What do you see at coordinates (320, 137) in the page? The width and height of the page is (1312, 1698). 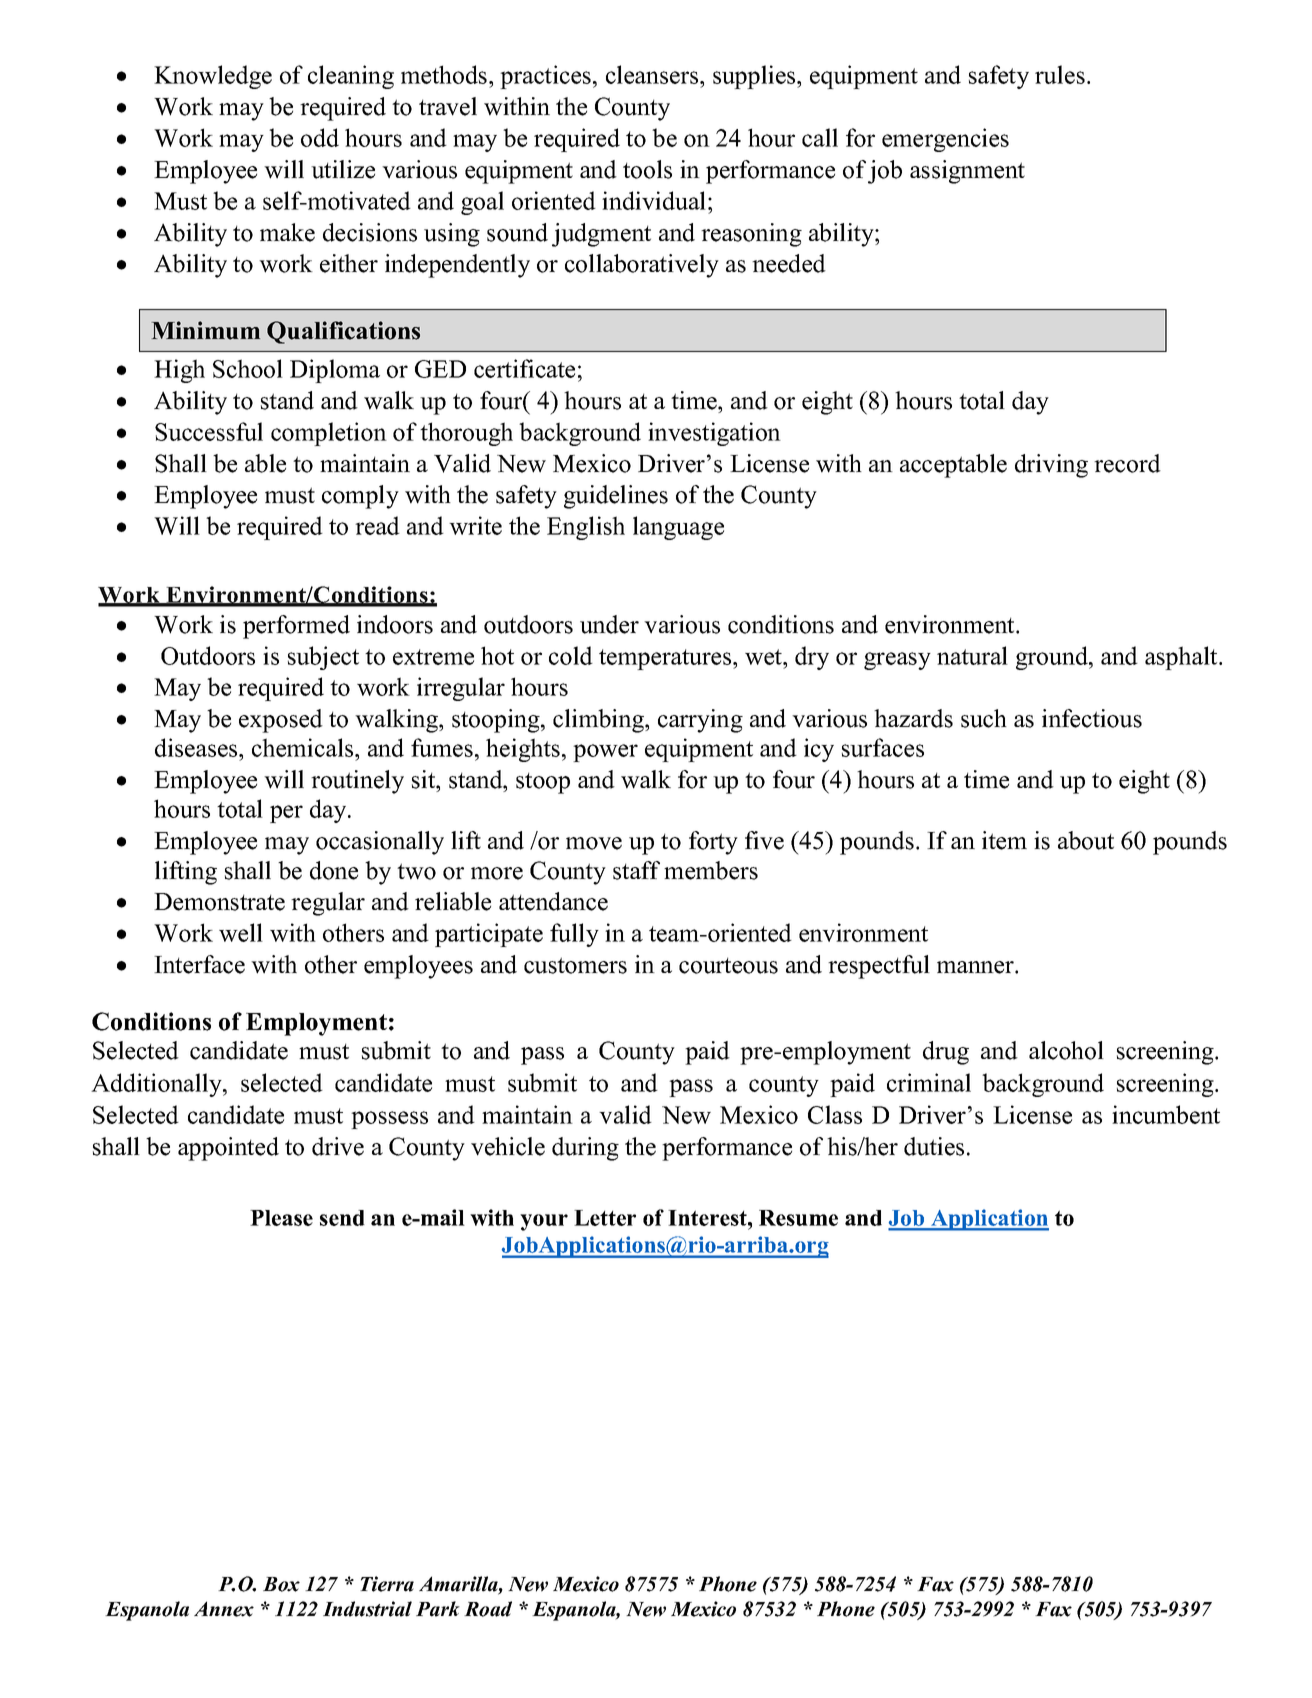 I see `odd` at bounding box center [320, 137].
